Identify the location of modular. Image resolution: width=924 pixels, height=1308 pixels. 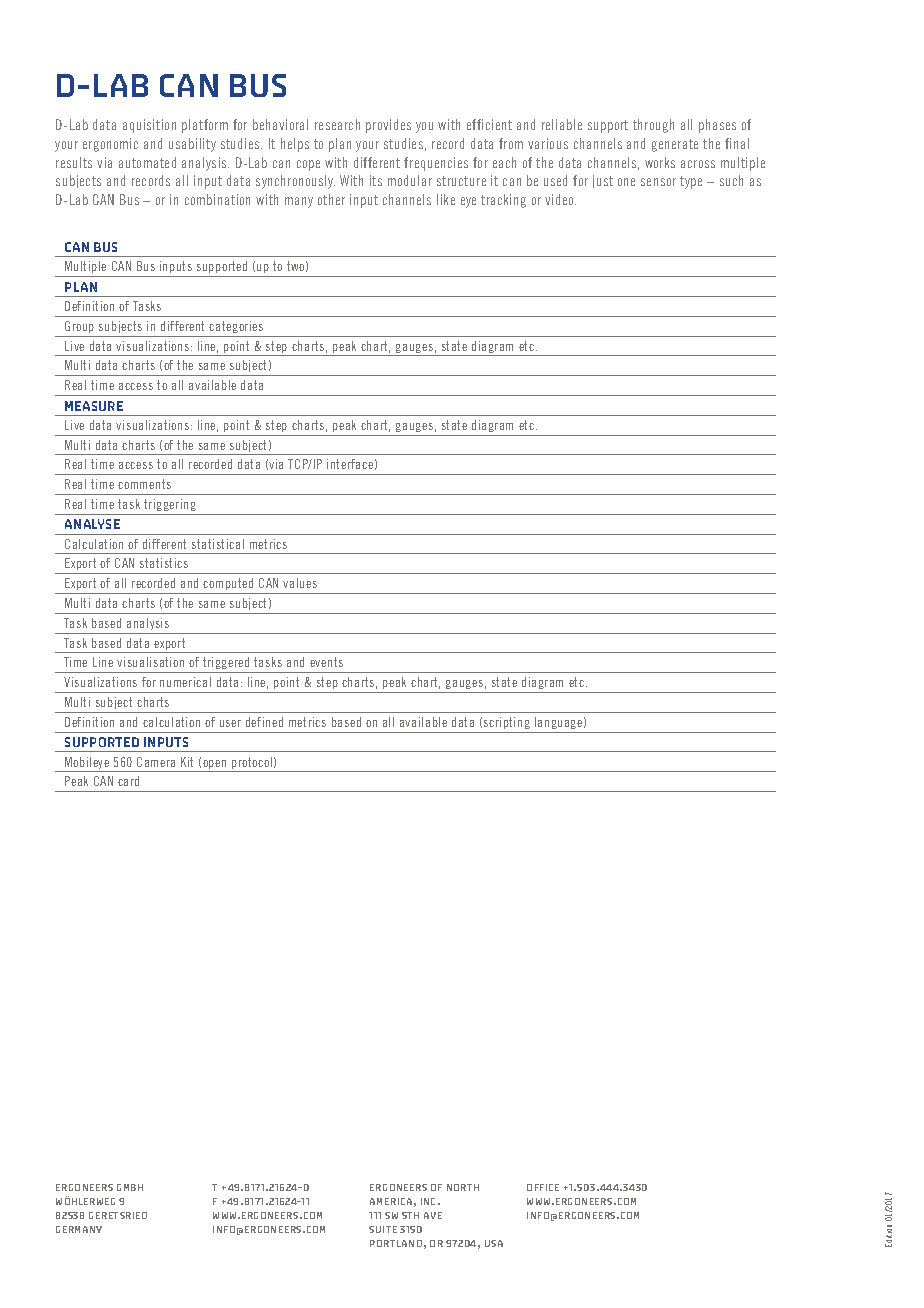
(410, 180).
